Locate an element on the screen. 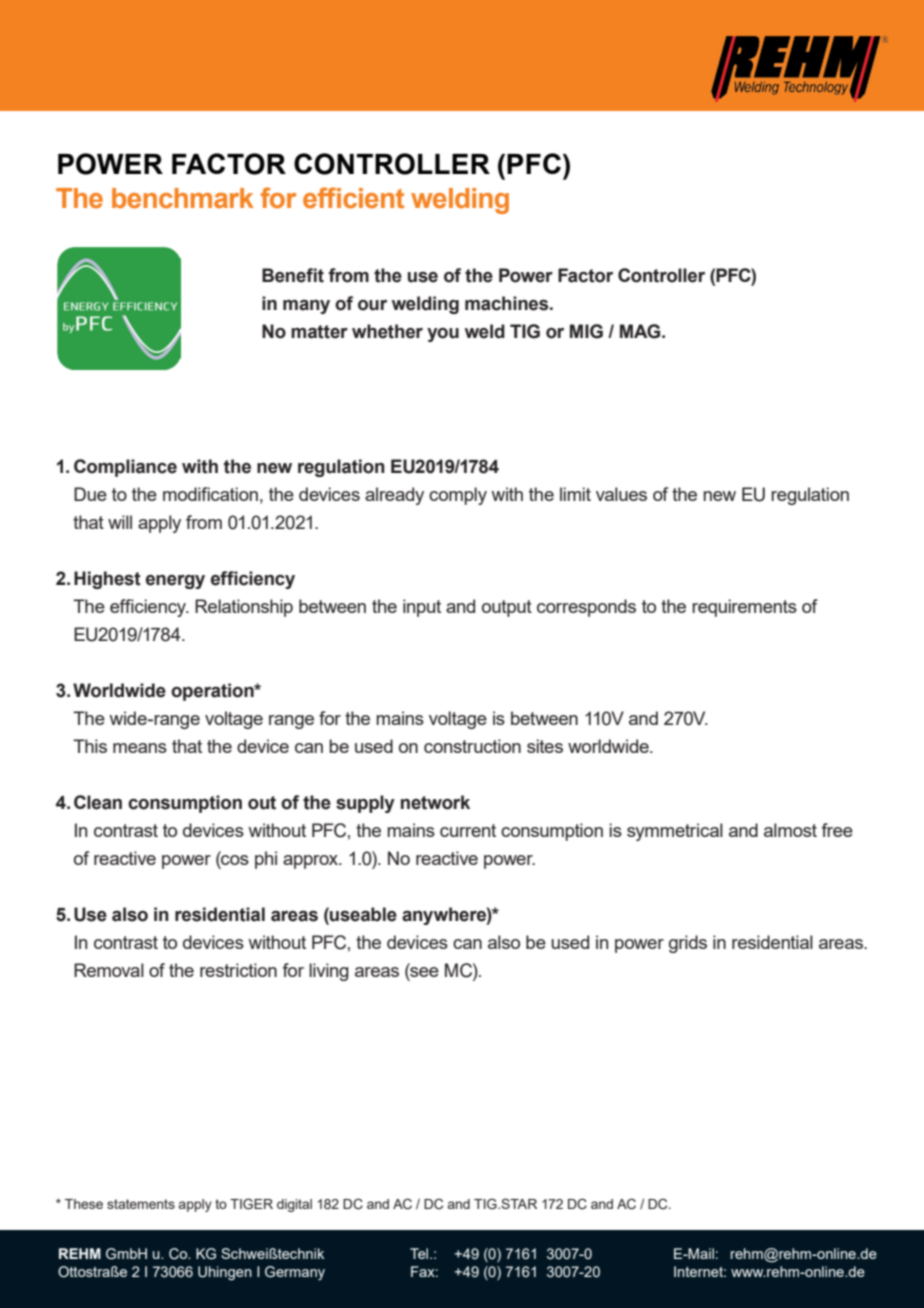 This screenshot has height=1308, width=924. requirements is located at coordinates (744, 608).
